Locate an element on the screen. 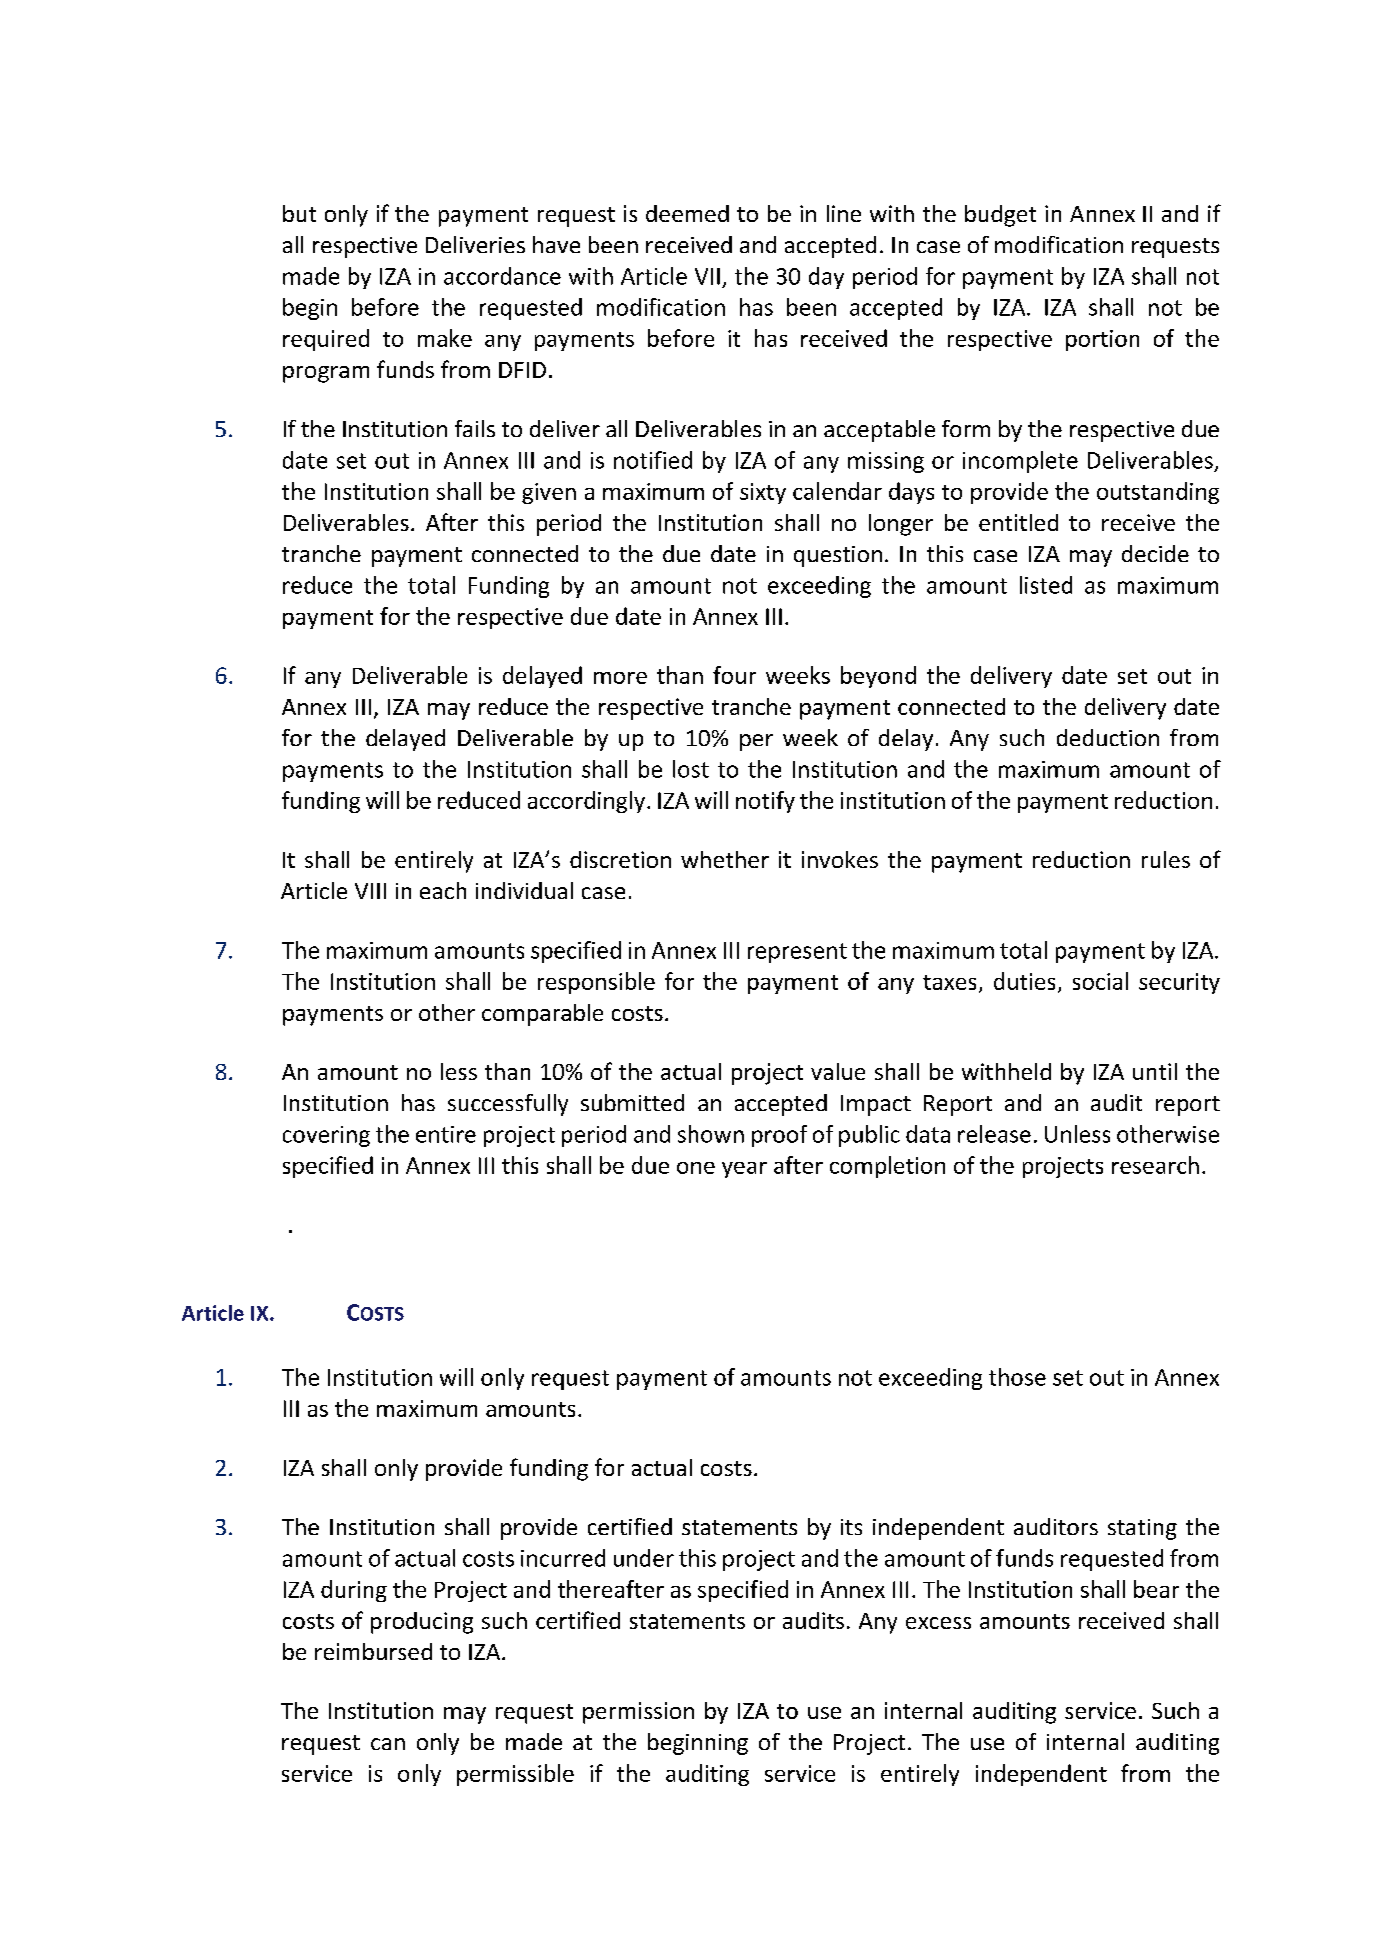 Image resolution: width=1385 pixels, height=1959 pixels. year is located at coordinates (744, 1170).
